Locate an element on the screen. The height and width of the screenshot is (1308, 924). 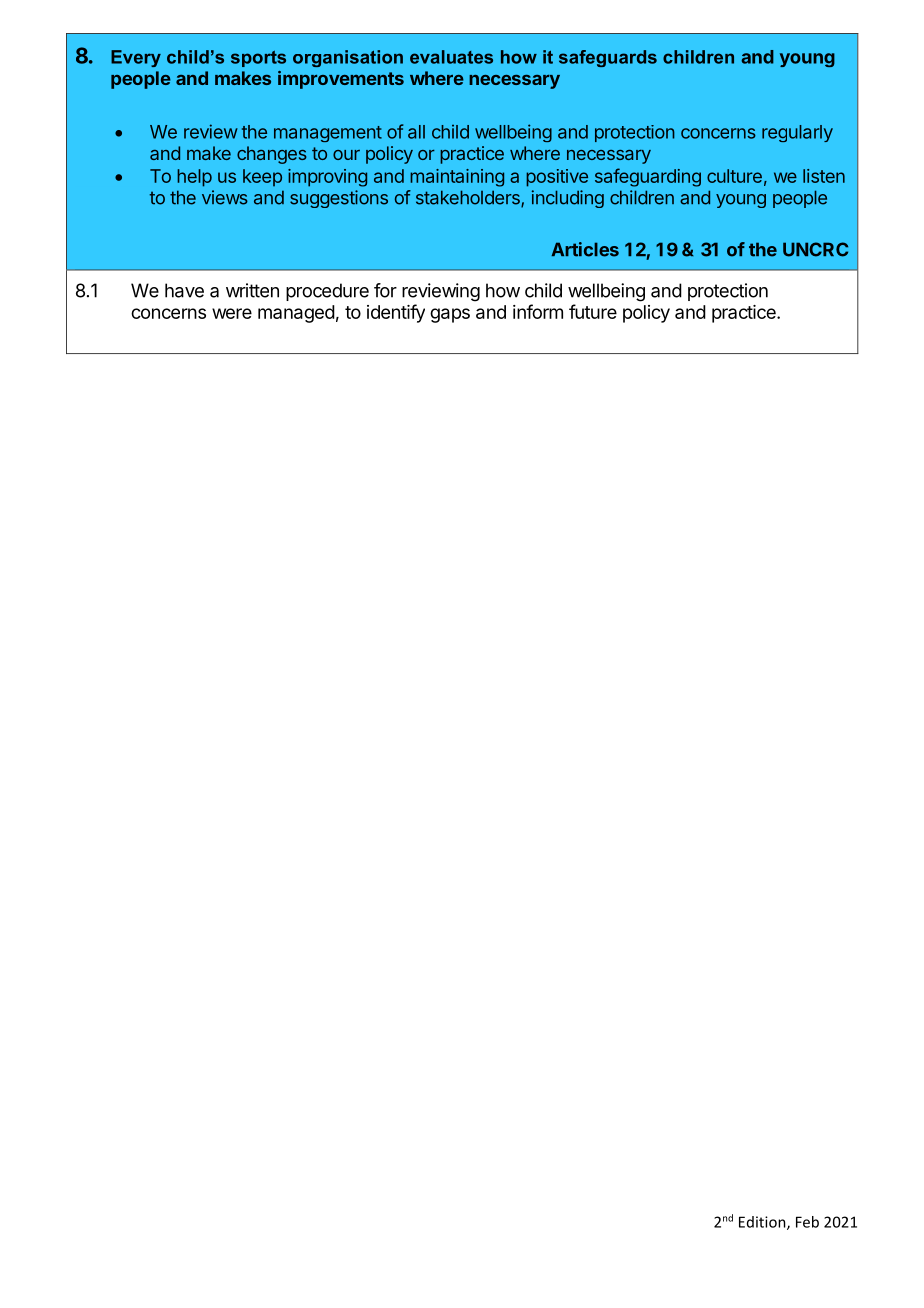
identify is located at coordinates (396, 313).
